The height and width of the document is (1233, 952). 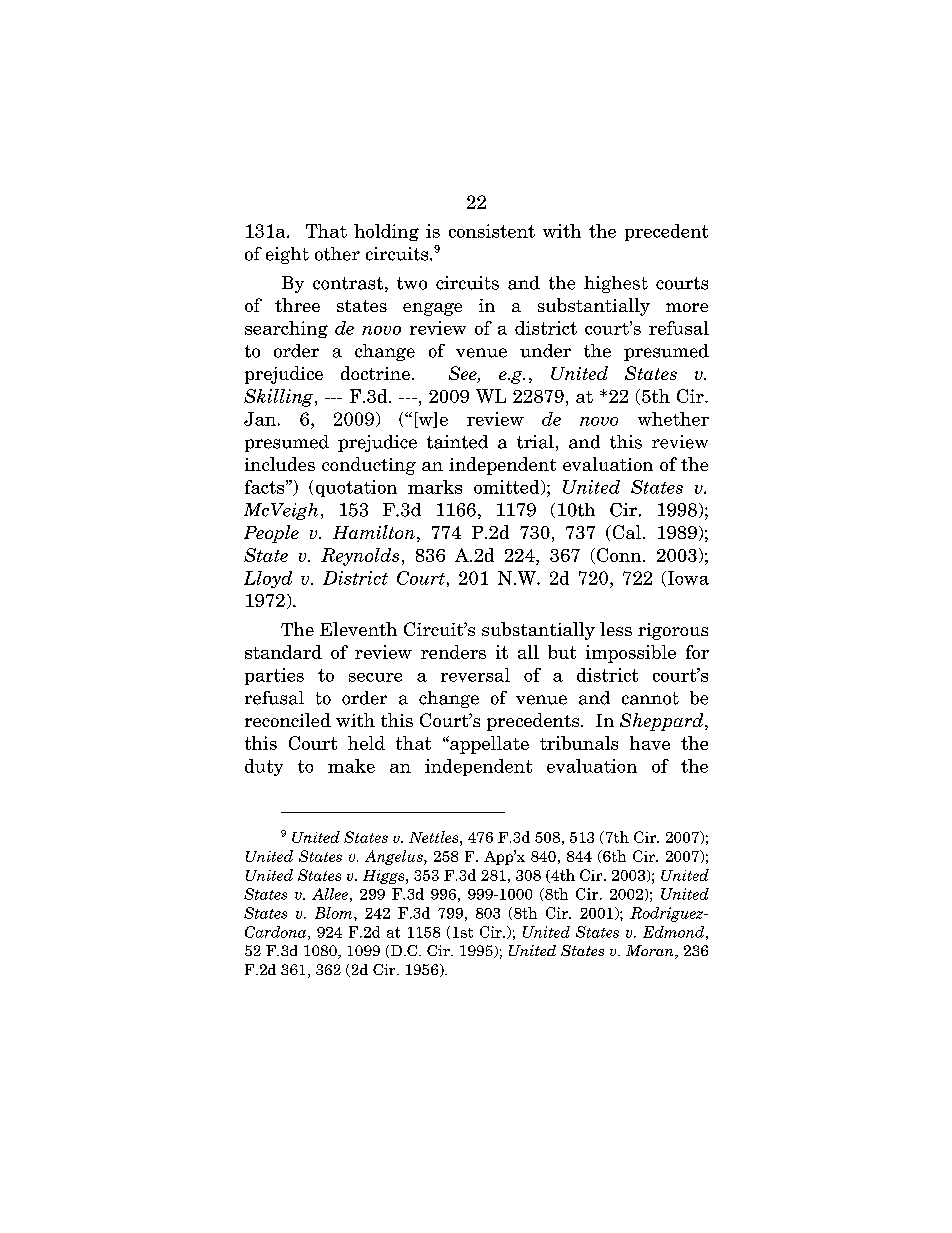 I want to click on Nettles, so click(x=435, y=837).
